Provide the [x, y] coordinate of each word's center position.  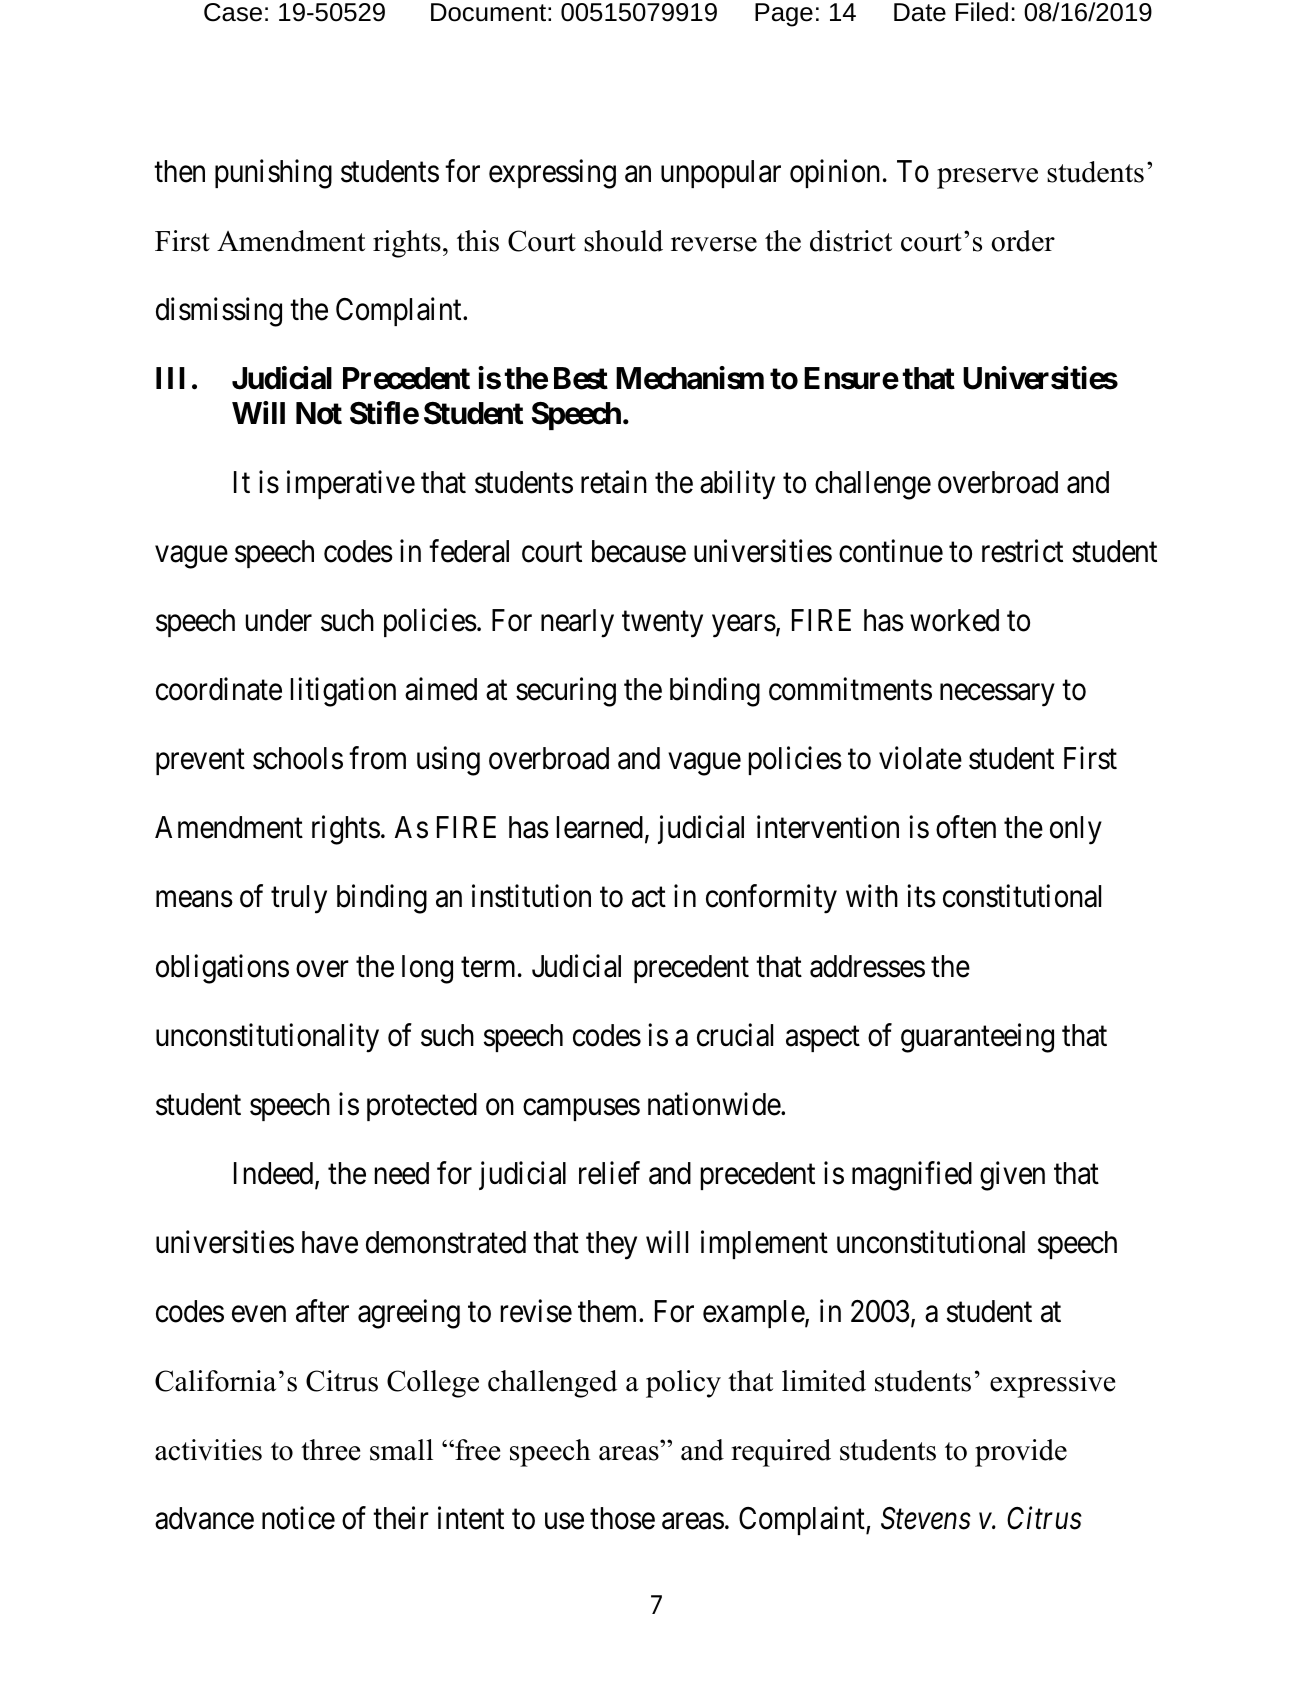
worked [954, 620]
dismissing [219, 312]
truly [299, 899]
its [921, 896]
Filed [982, 12]
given [1012, 1176]
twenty [662, 625]
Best [581, 378]
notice [298, 1518]
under [279, 620]
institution [531, 896]
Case [233, 12]
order [1023, 241]
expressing [552, 174]
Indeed [275, 1174]
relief [609, 1173]
